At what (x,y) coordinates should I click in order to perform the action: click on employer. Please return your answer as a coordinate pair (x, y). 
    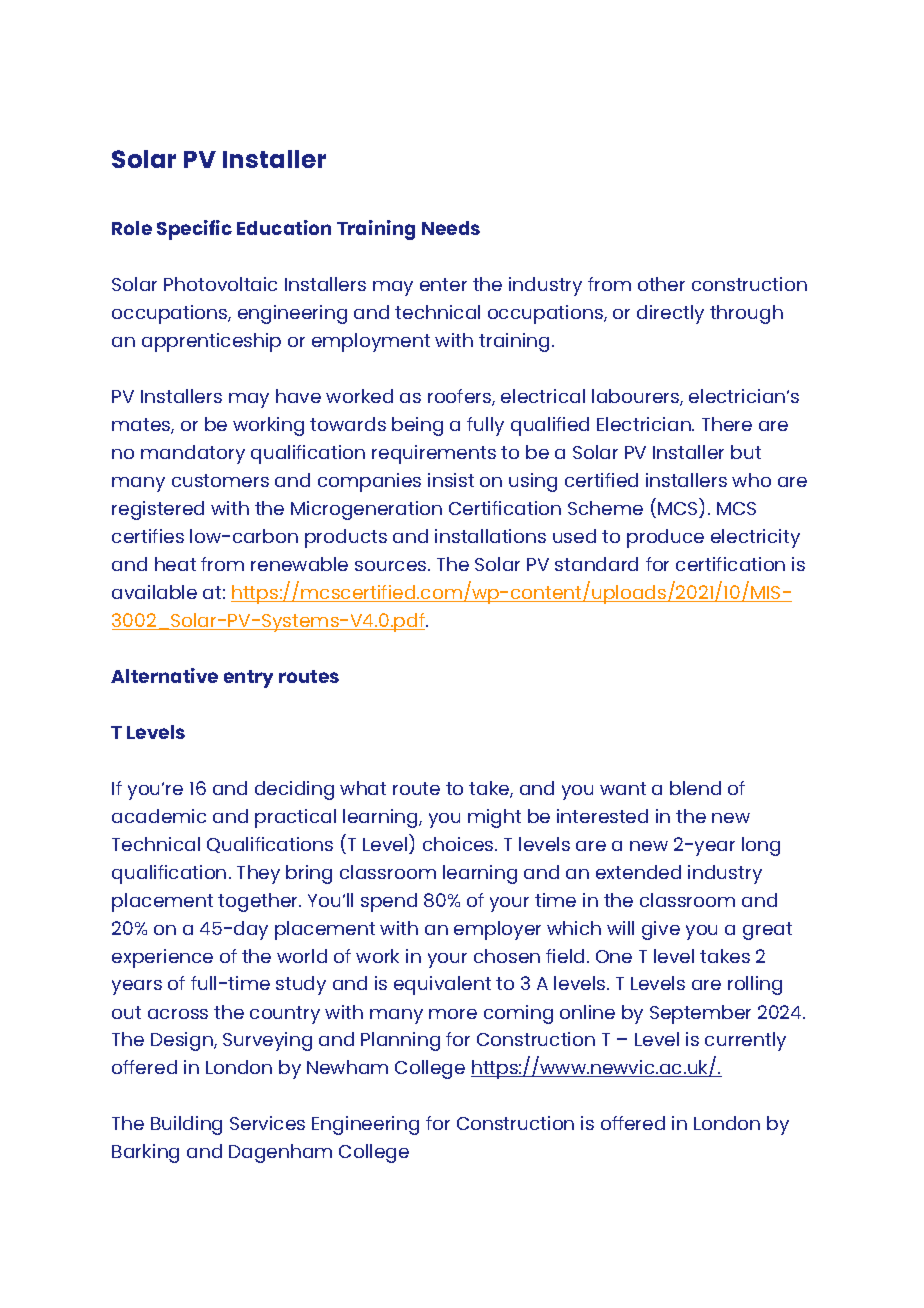
    Looking at the image, I should click on (497, 930).
